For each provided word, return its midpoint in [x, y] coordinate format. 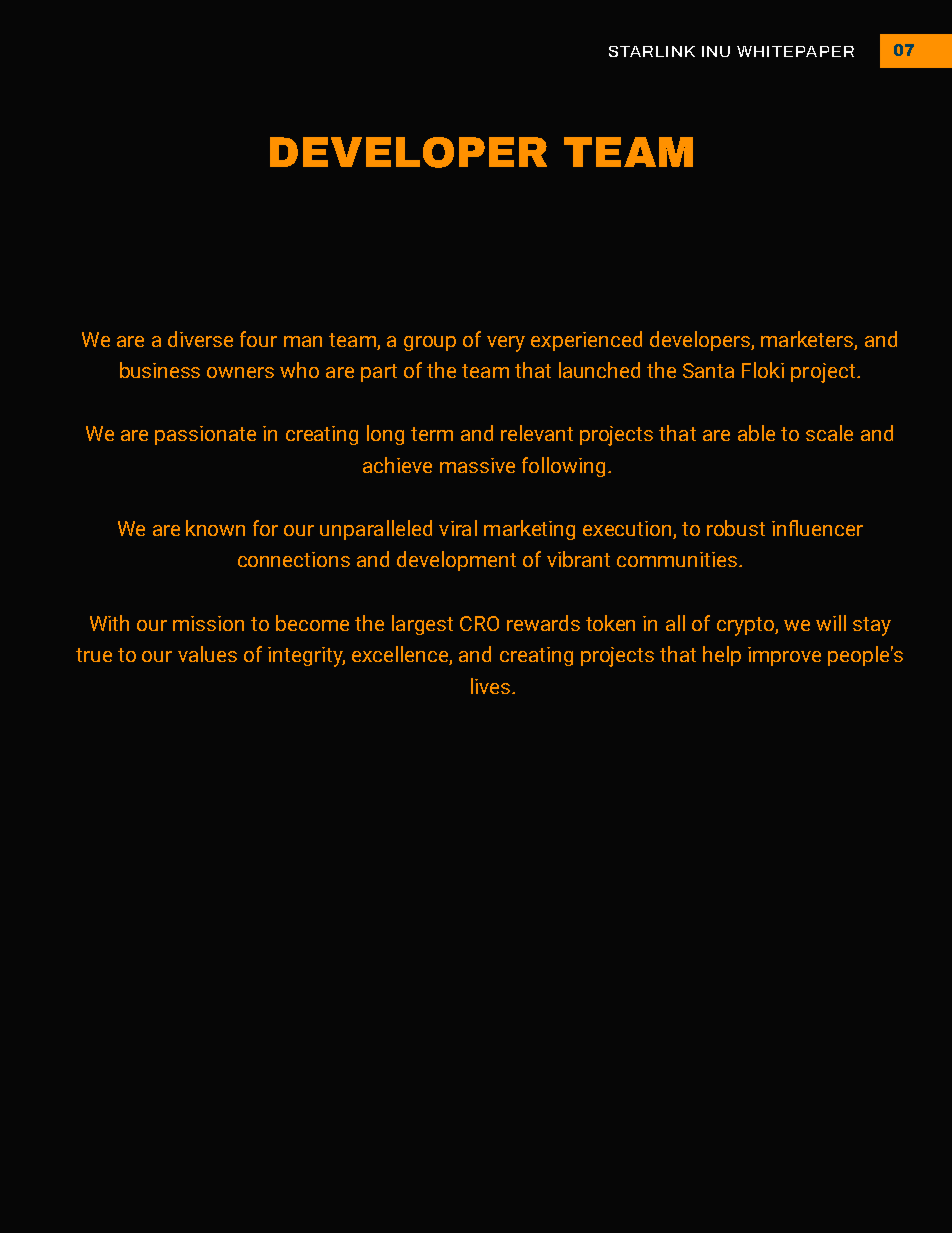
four [258, 339]
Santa [708, 370]
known [215, 528]
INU [716, 51]
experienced [586, 341]
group [430, 343]
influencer [817, 528]
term [432, 434]
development [456, 561]
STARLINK [652, 51]
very [506, 344]
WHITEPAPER [795, 51]
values [207, 654]
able [756, 433]
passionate [205, 435]
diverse [200, 339]
